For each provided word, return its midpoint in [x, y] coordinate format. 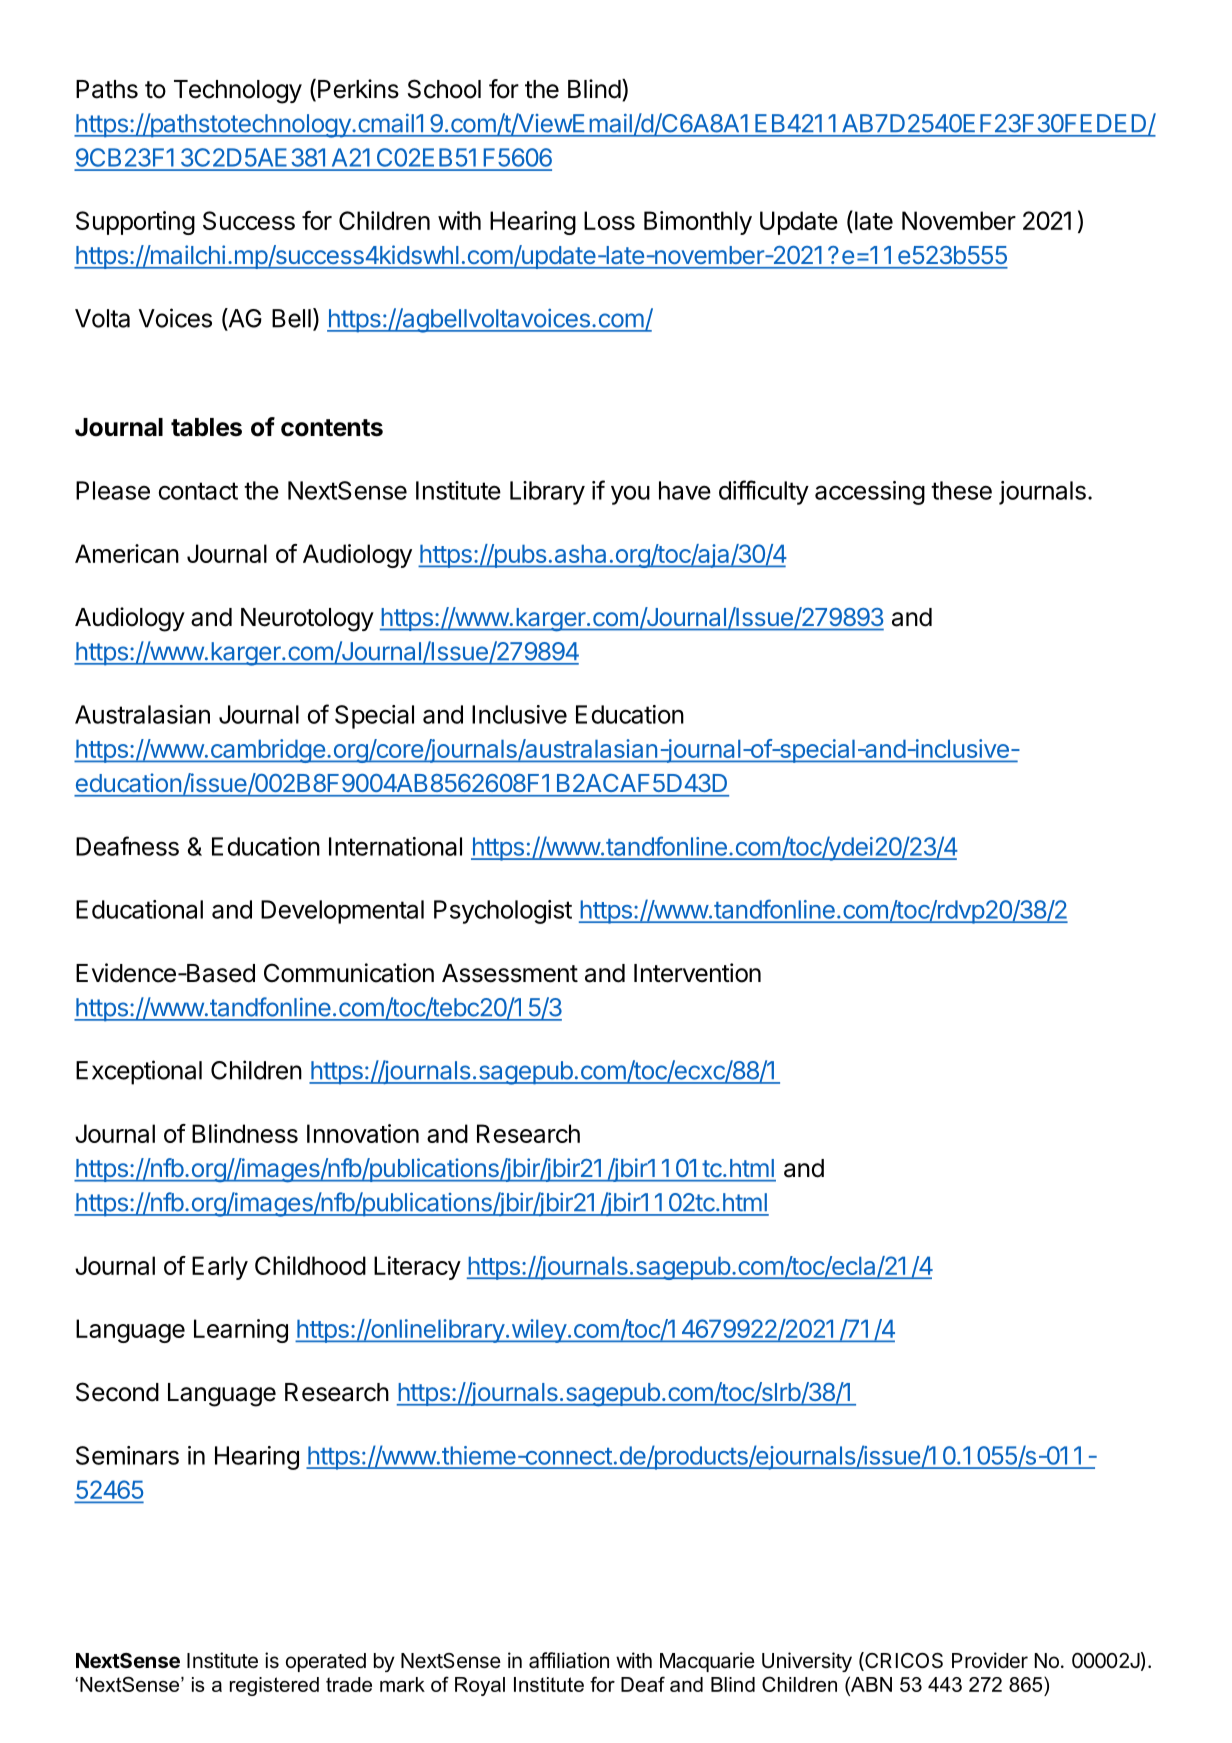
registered [274, 1686]
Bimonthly [698, 223]
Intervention [697, 973]
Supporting [135, 223]
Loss [609, 220]
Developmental [342, 912]
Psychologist [503, 912]
